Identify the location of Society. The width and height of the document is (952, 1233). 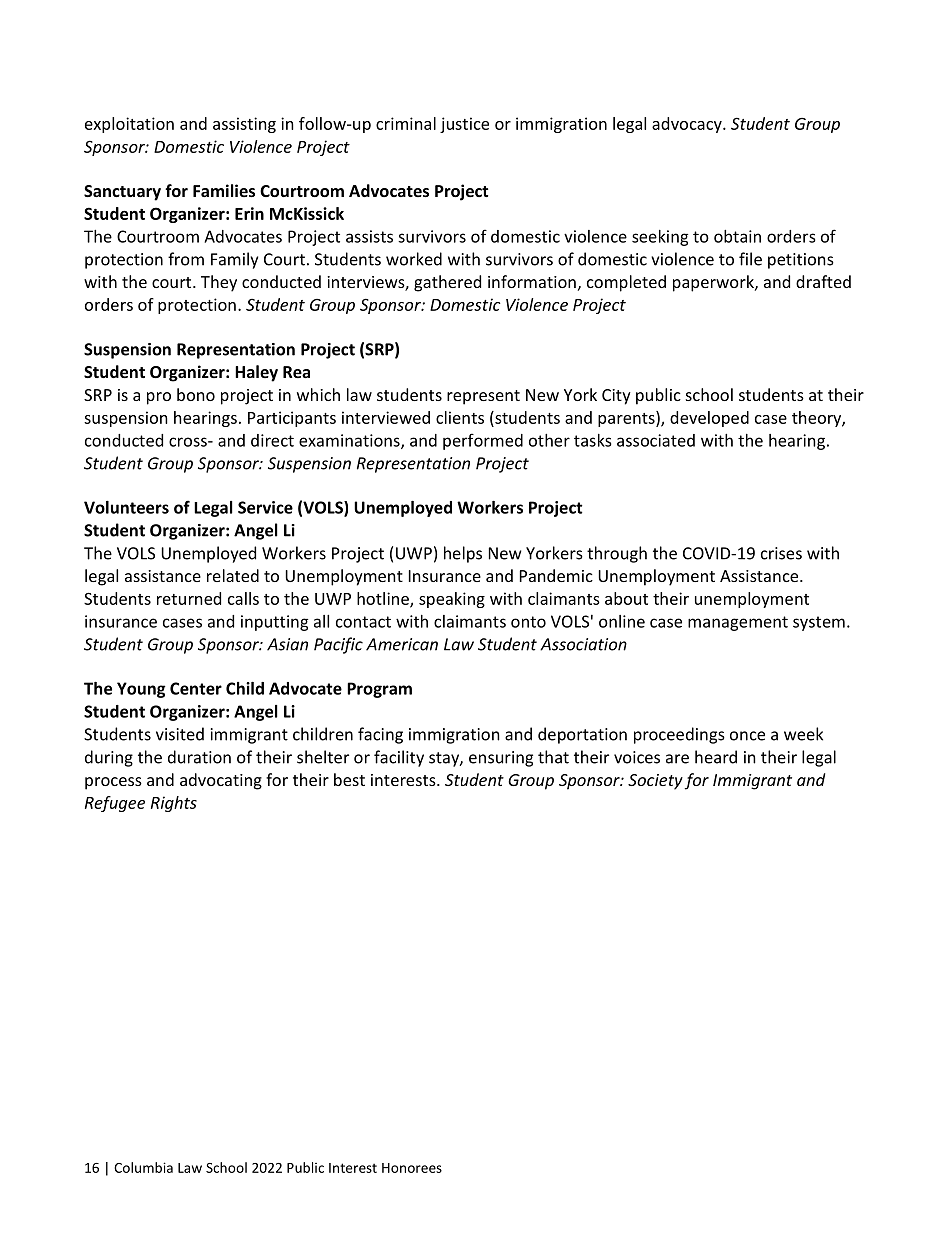
(655, 782).
